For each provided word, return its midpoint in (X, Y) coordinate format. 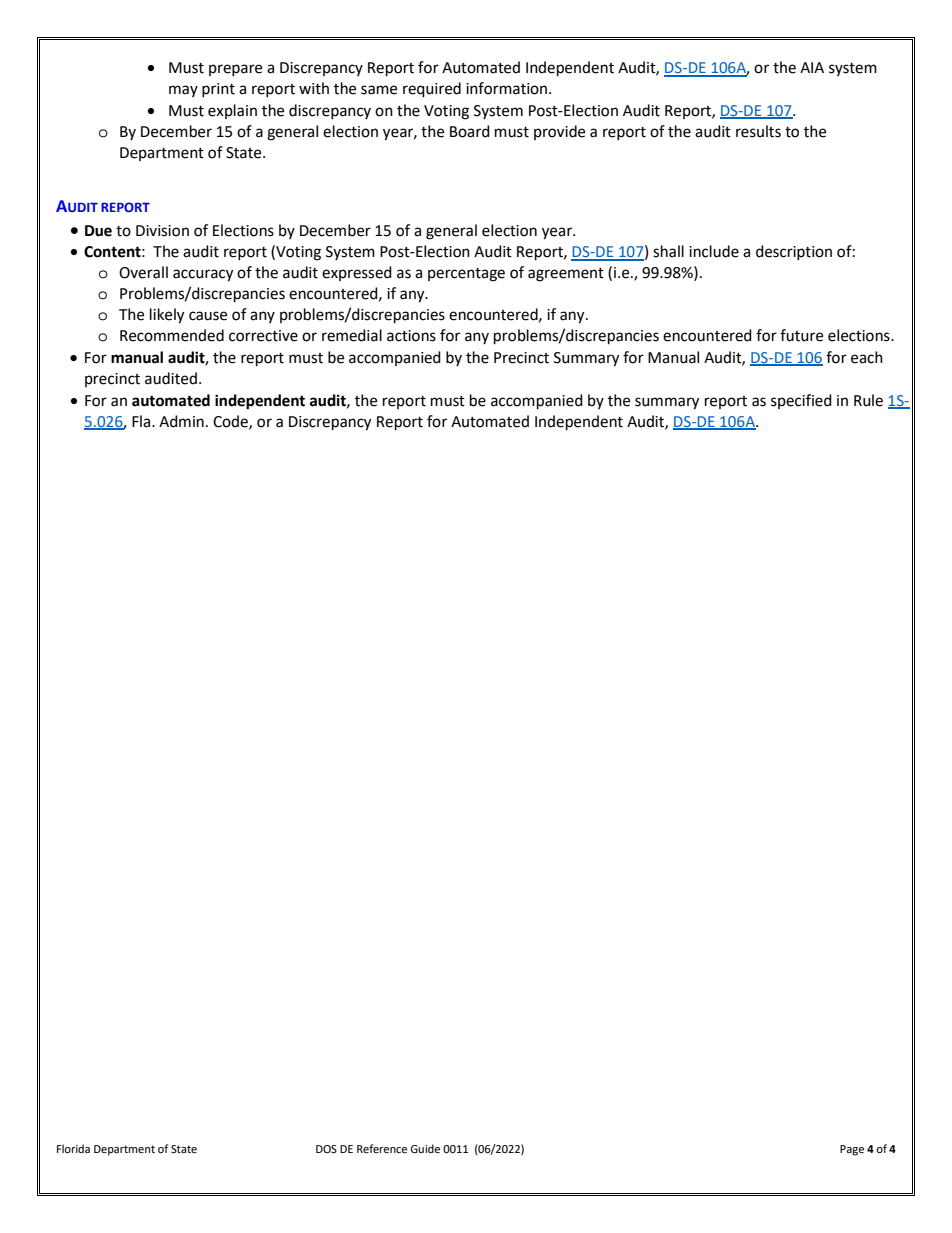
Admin (181, 421)
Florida (73, 1149)
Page (852, 1150)
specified (801, 401)
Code (231, 422)
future (801, 335)
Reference (382, 1149)
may (183, 91)
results (758, 131)
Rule (868, 400)
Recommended (172, 335)
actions (411, 336)
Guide (425, 1149)
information (506, 88)
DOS (326, 1149)
